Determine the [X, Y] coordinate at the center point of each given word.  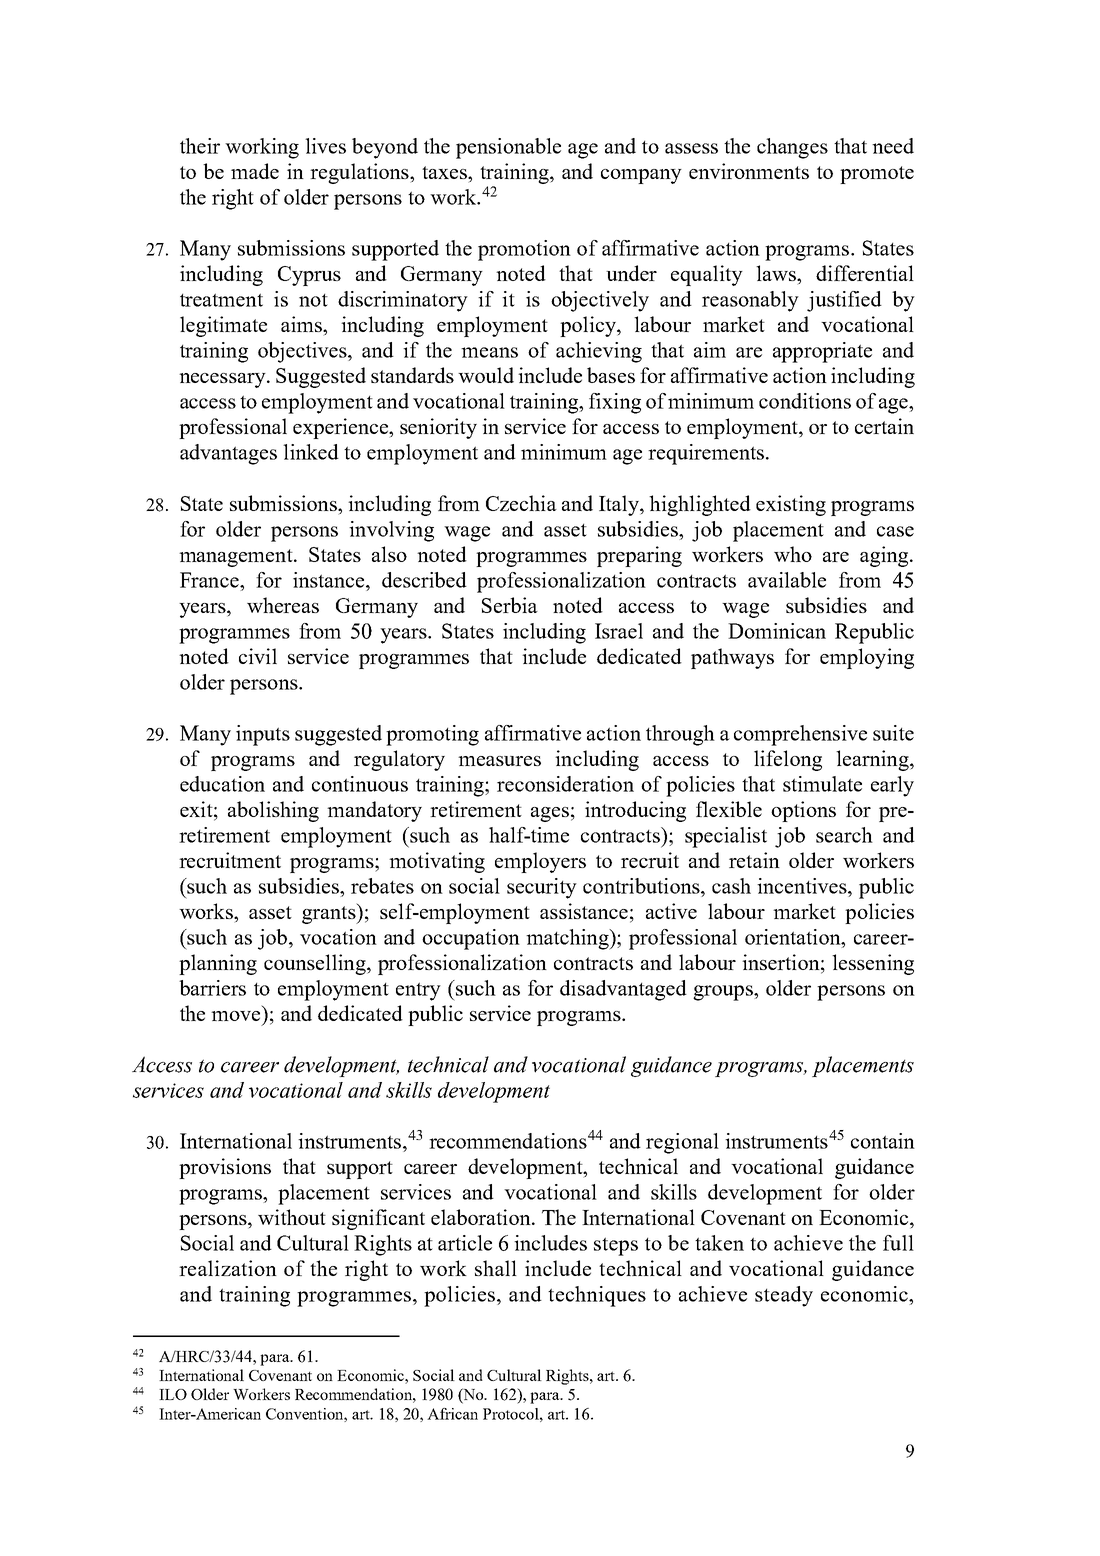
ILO [173, 1394]
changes [792, 148]
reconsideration [565, 784]
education [222, 784]
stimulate [822, 784]
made [255, 171]
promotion [524, 250]
